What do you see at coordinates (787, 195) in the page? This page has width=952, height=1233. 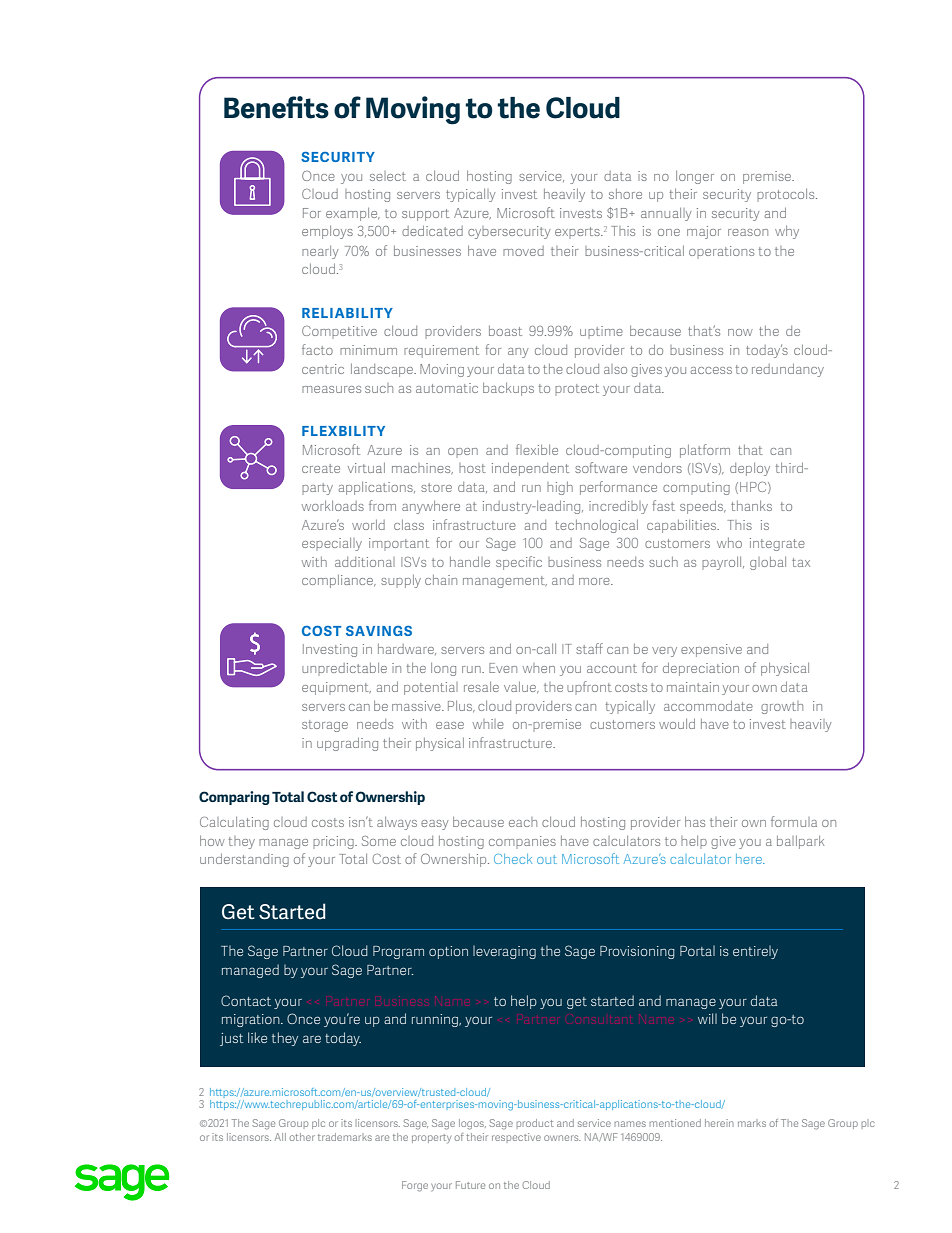 I see `protocols` at bounding box center [787, 195].
